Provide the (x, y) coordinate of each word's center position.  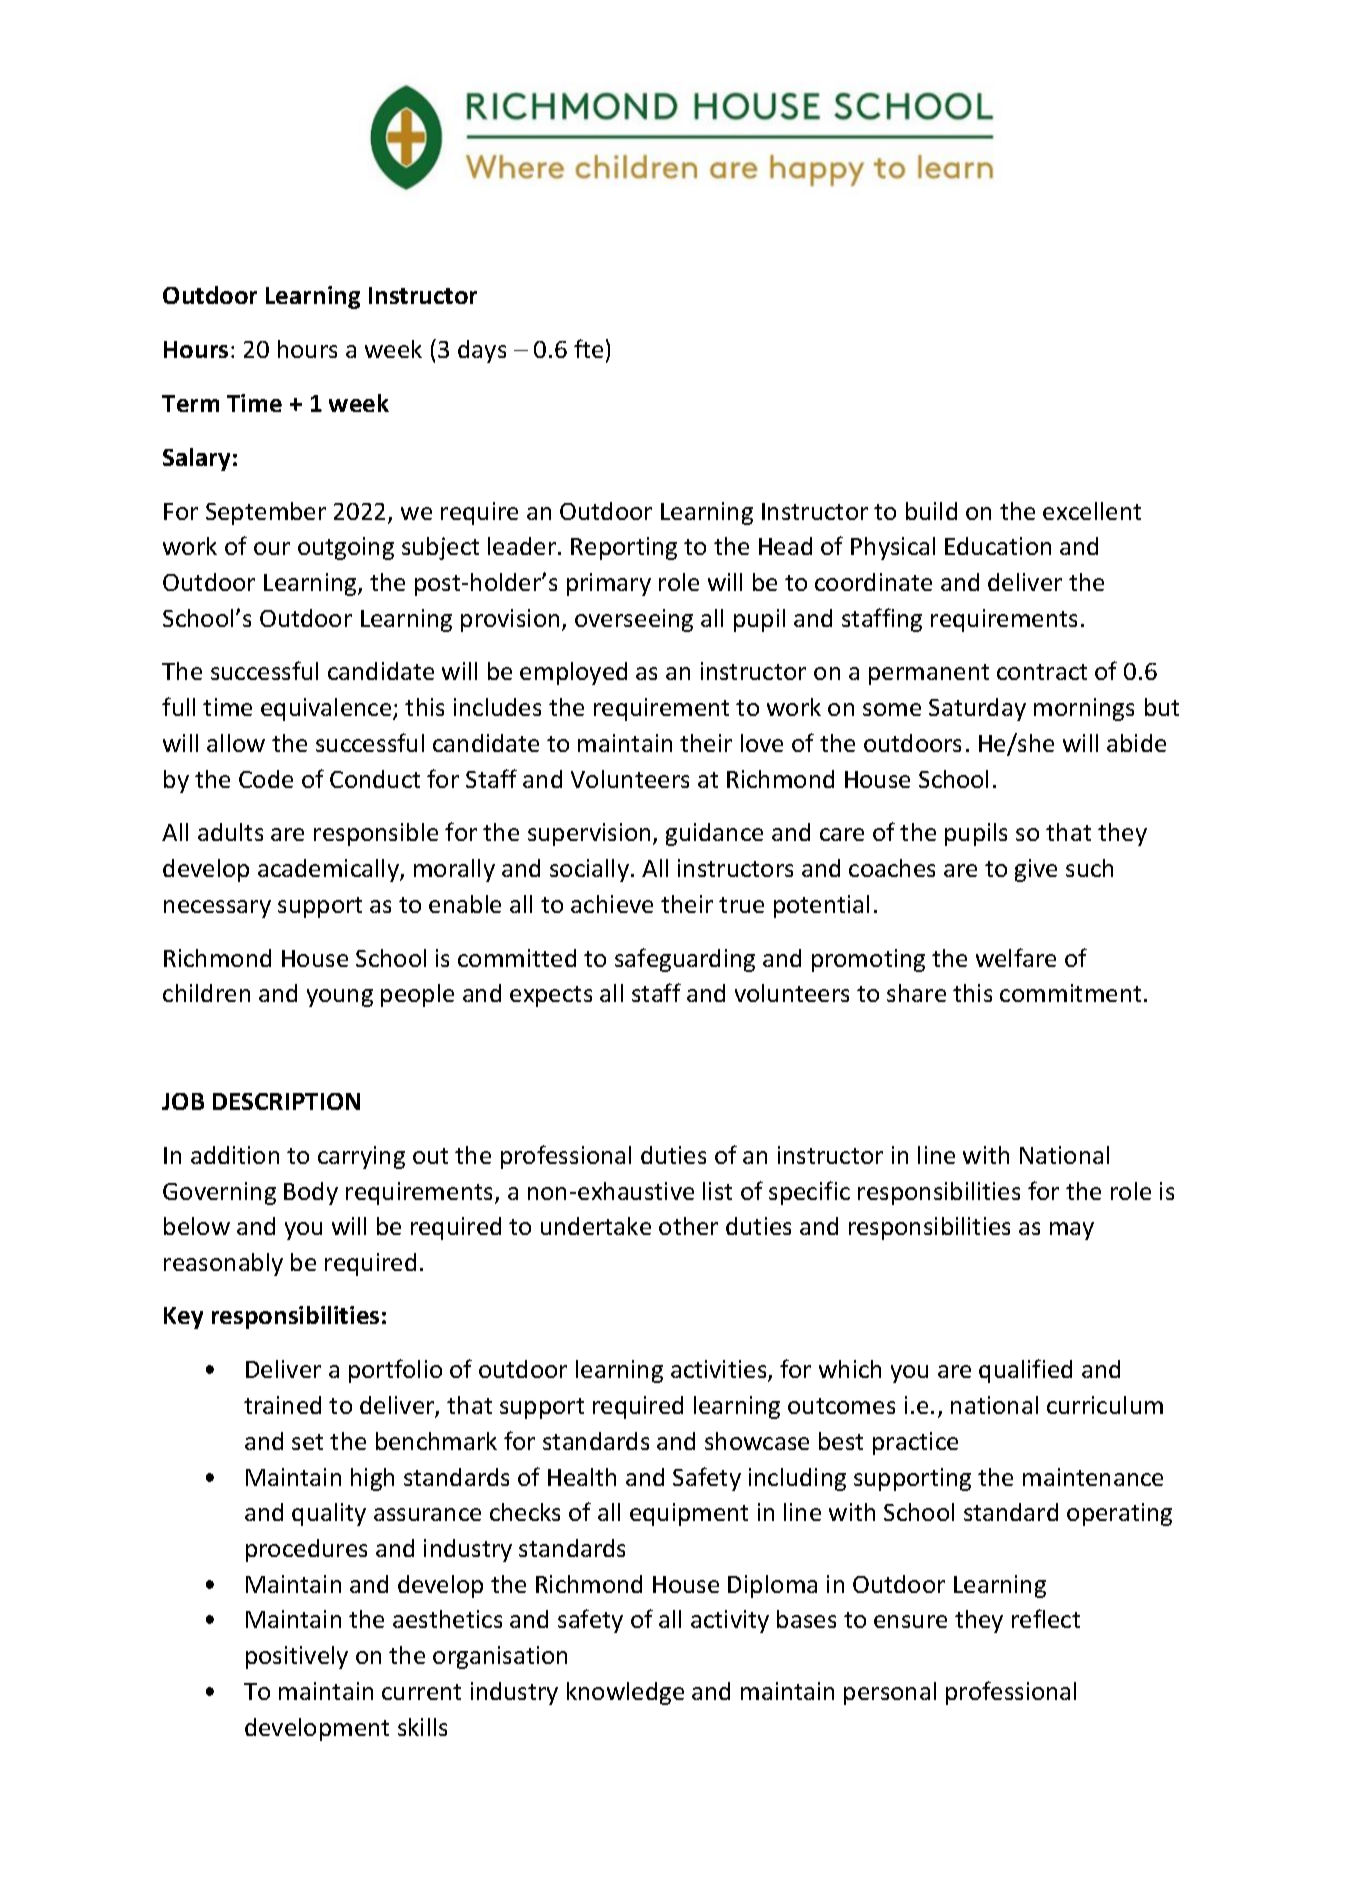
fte (588, 348)
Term (190, 403)
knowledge (625, 1693)
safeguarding (685, 960)
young (340, 998)
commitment (1070, 993)
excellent (1092, 511)
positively (297, 1657)
